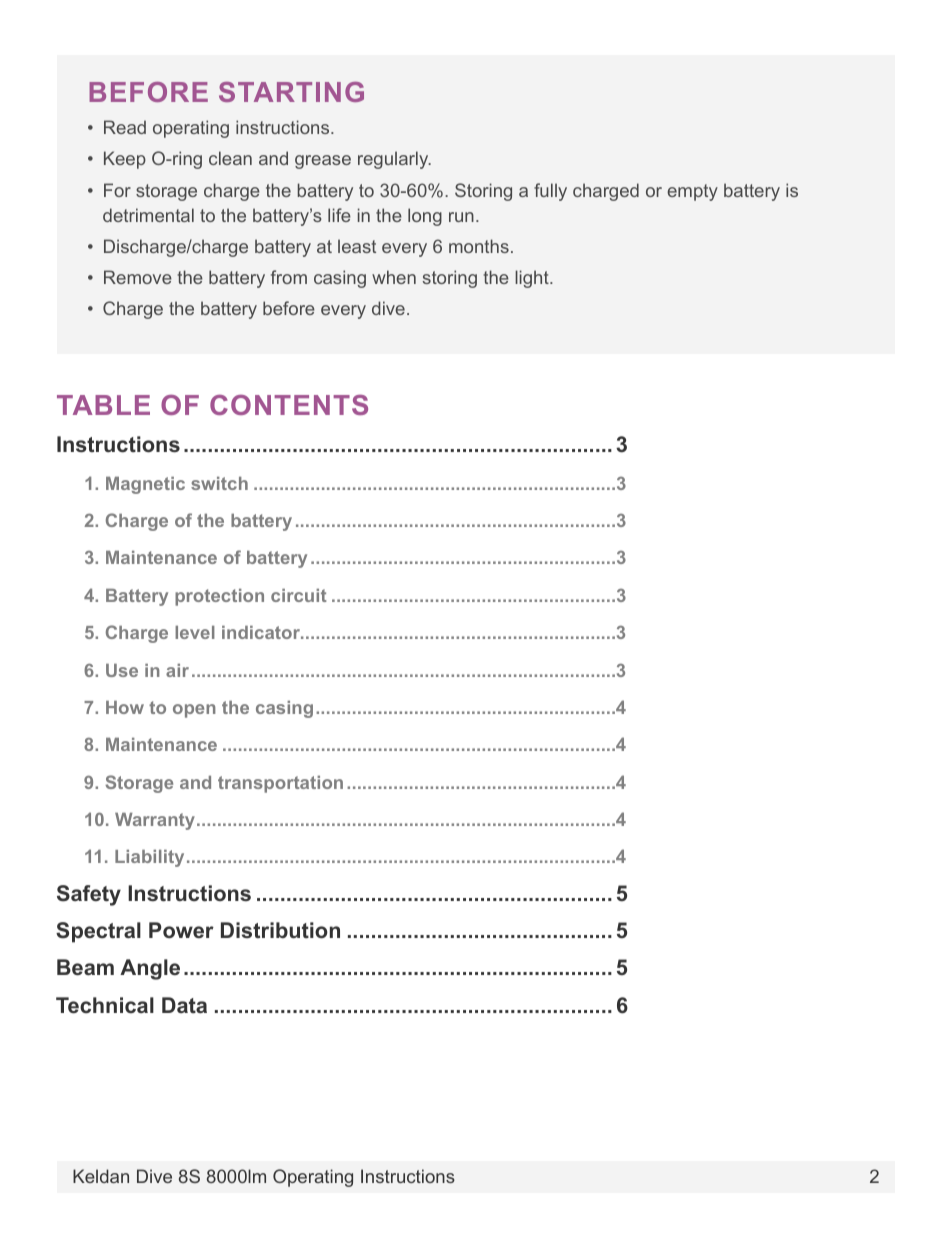 Image resolution: width=952 pixels, height=1233 pixels. I want to click on Technical, so click(105, 1005).
